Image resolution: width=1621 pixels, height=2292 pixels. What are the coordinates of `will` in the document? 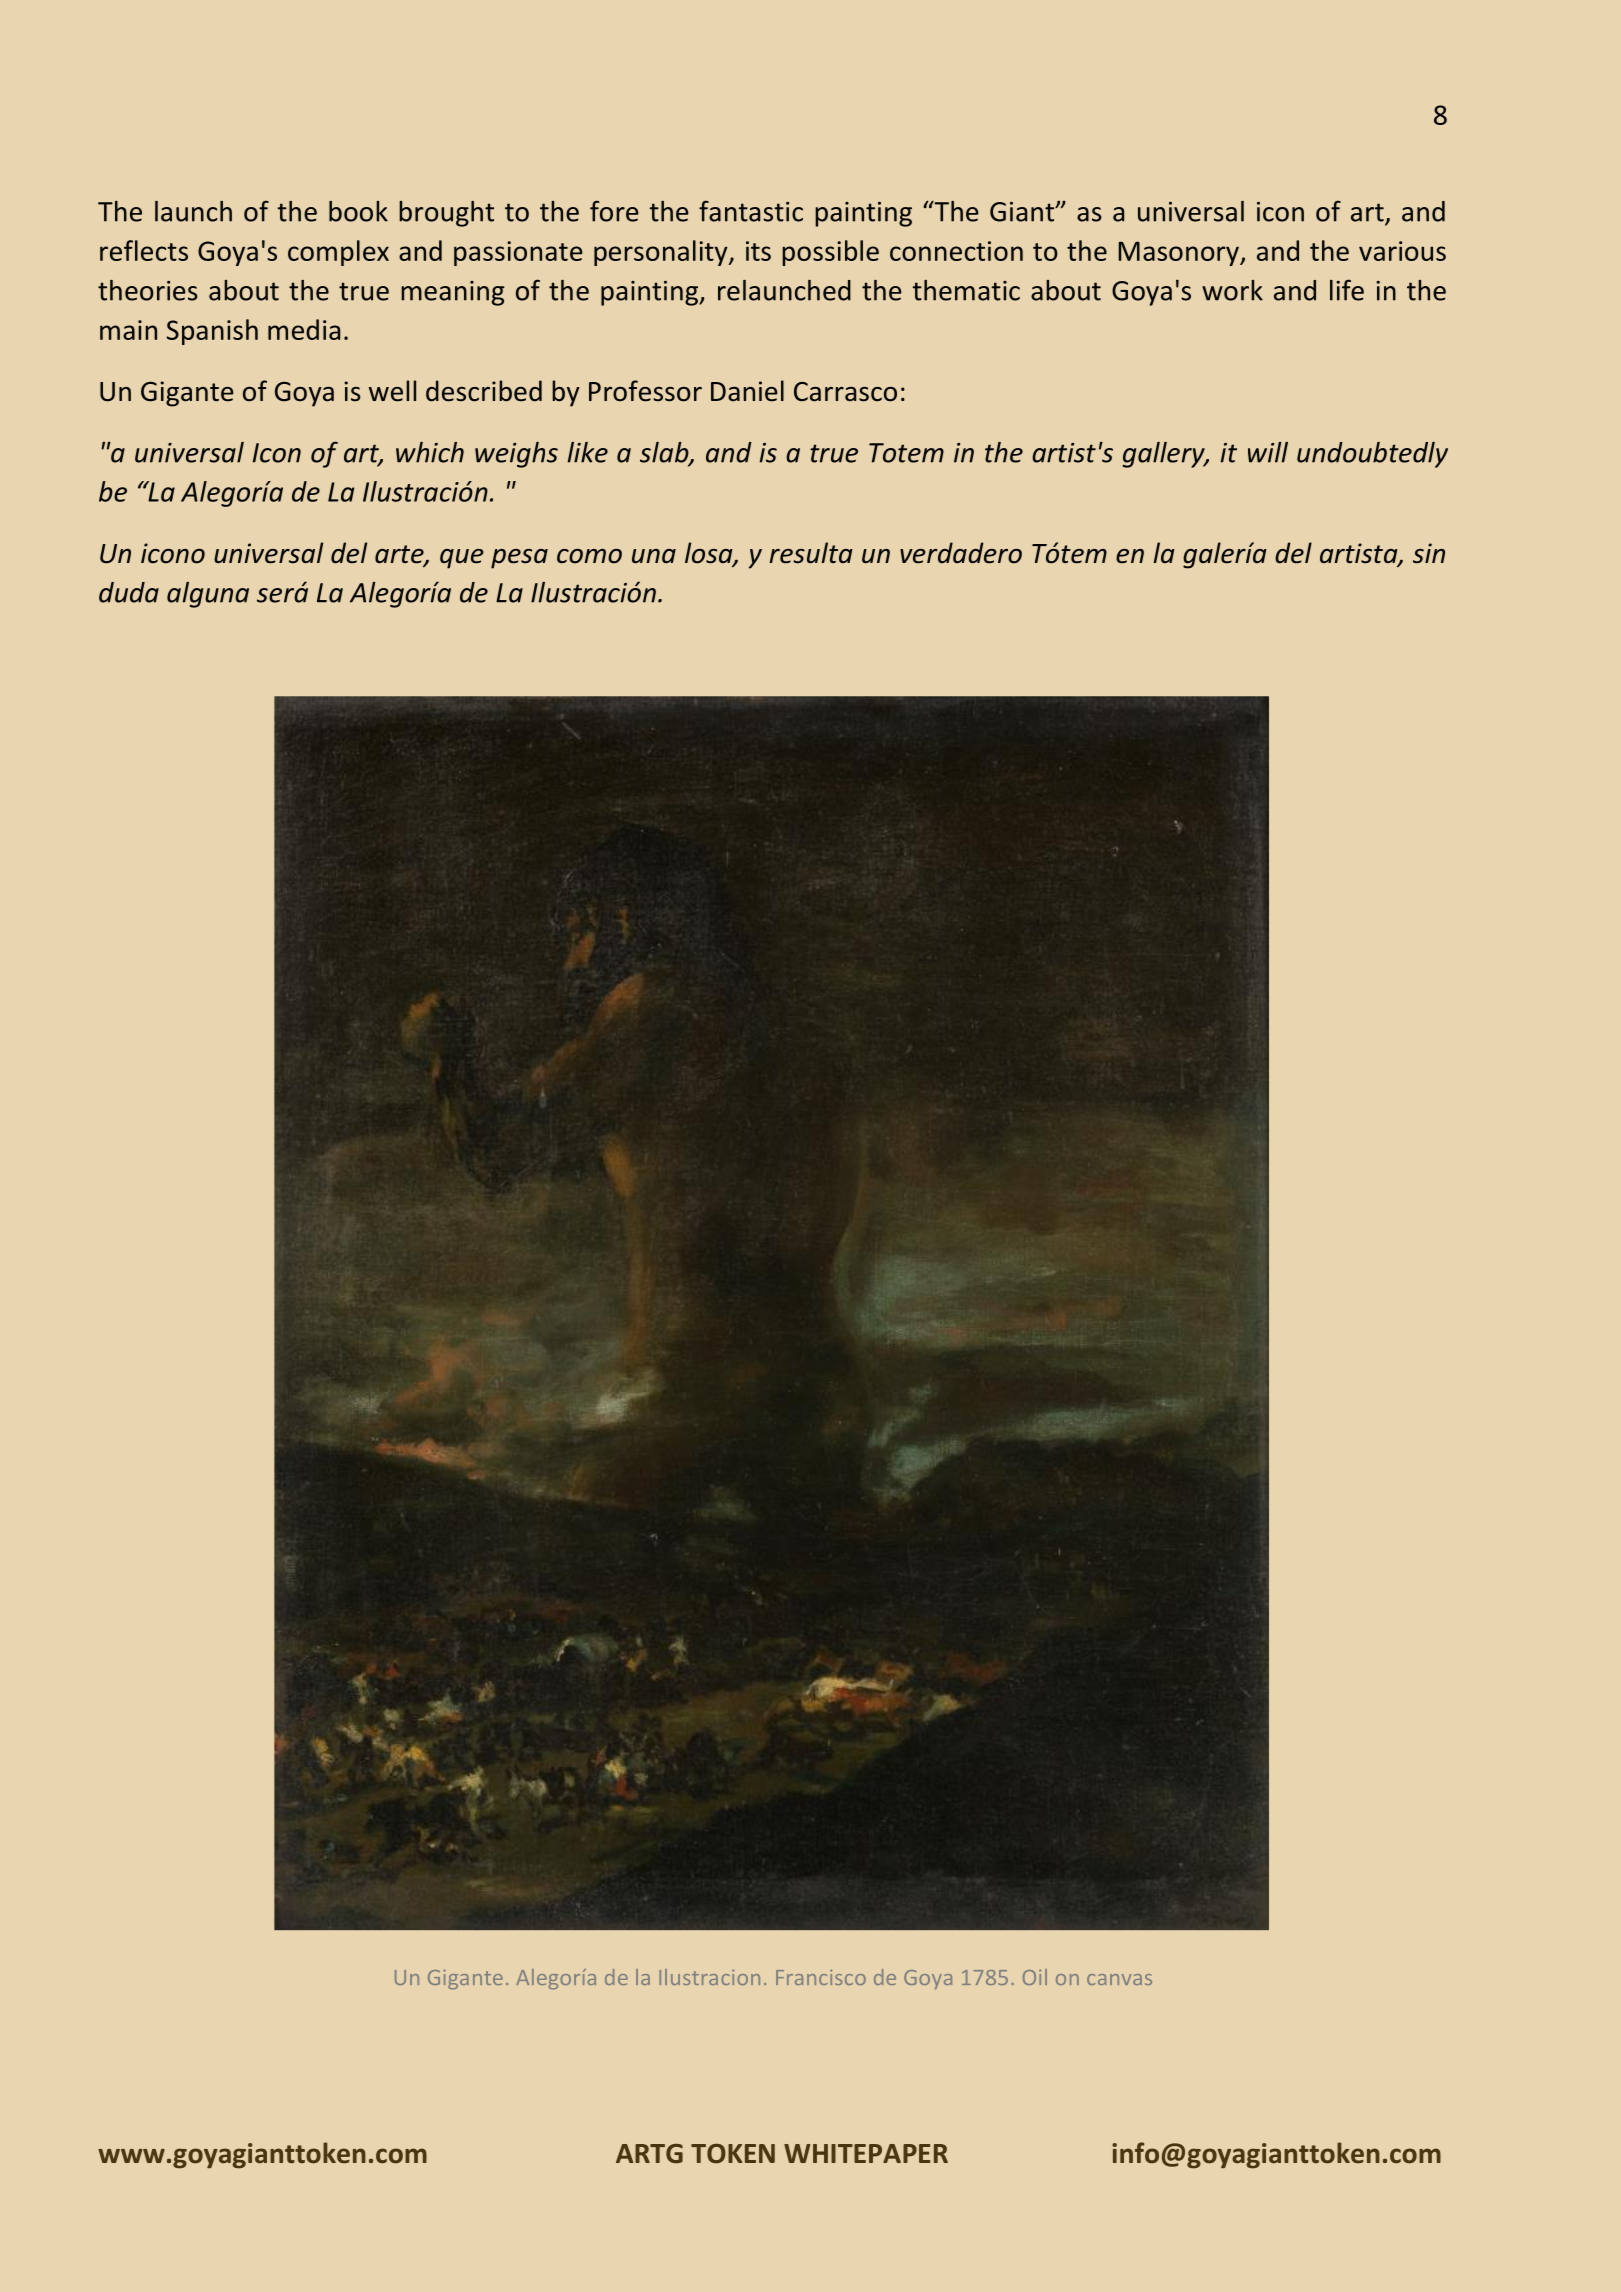 It's located at (1268, 452).
